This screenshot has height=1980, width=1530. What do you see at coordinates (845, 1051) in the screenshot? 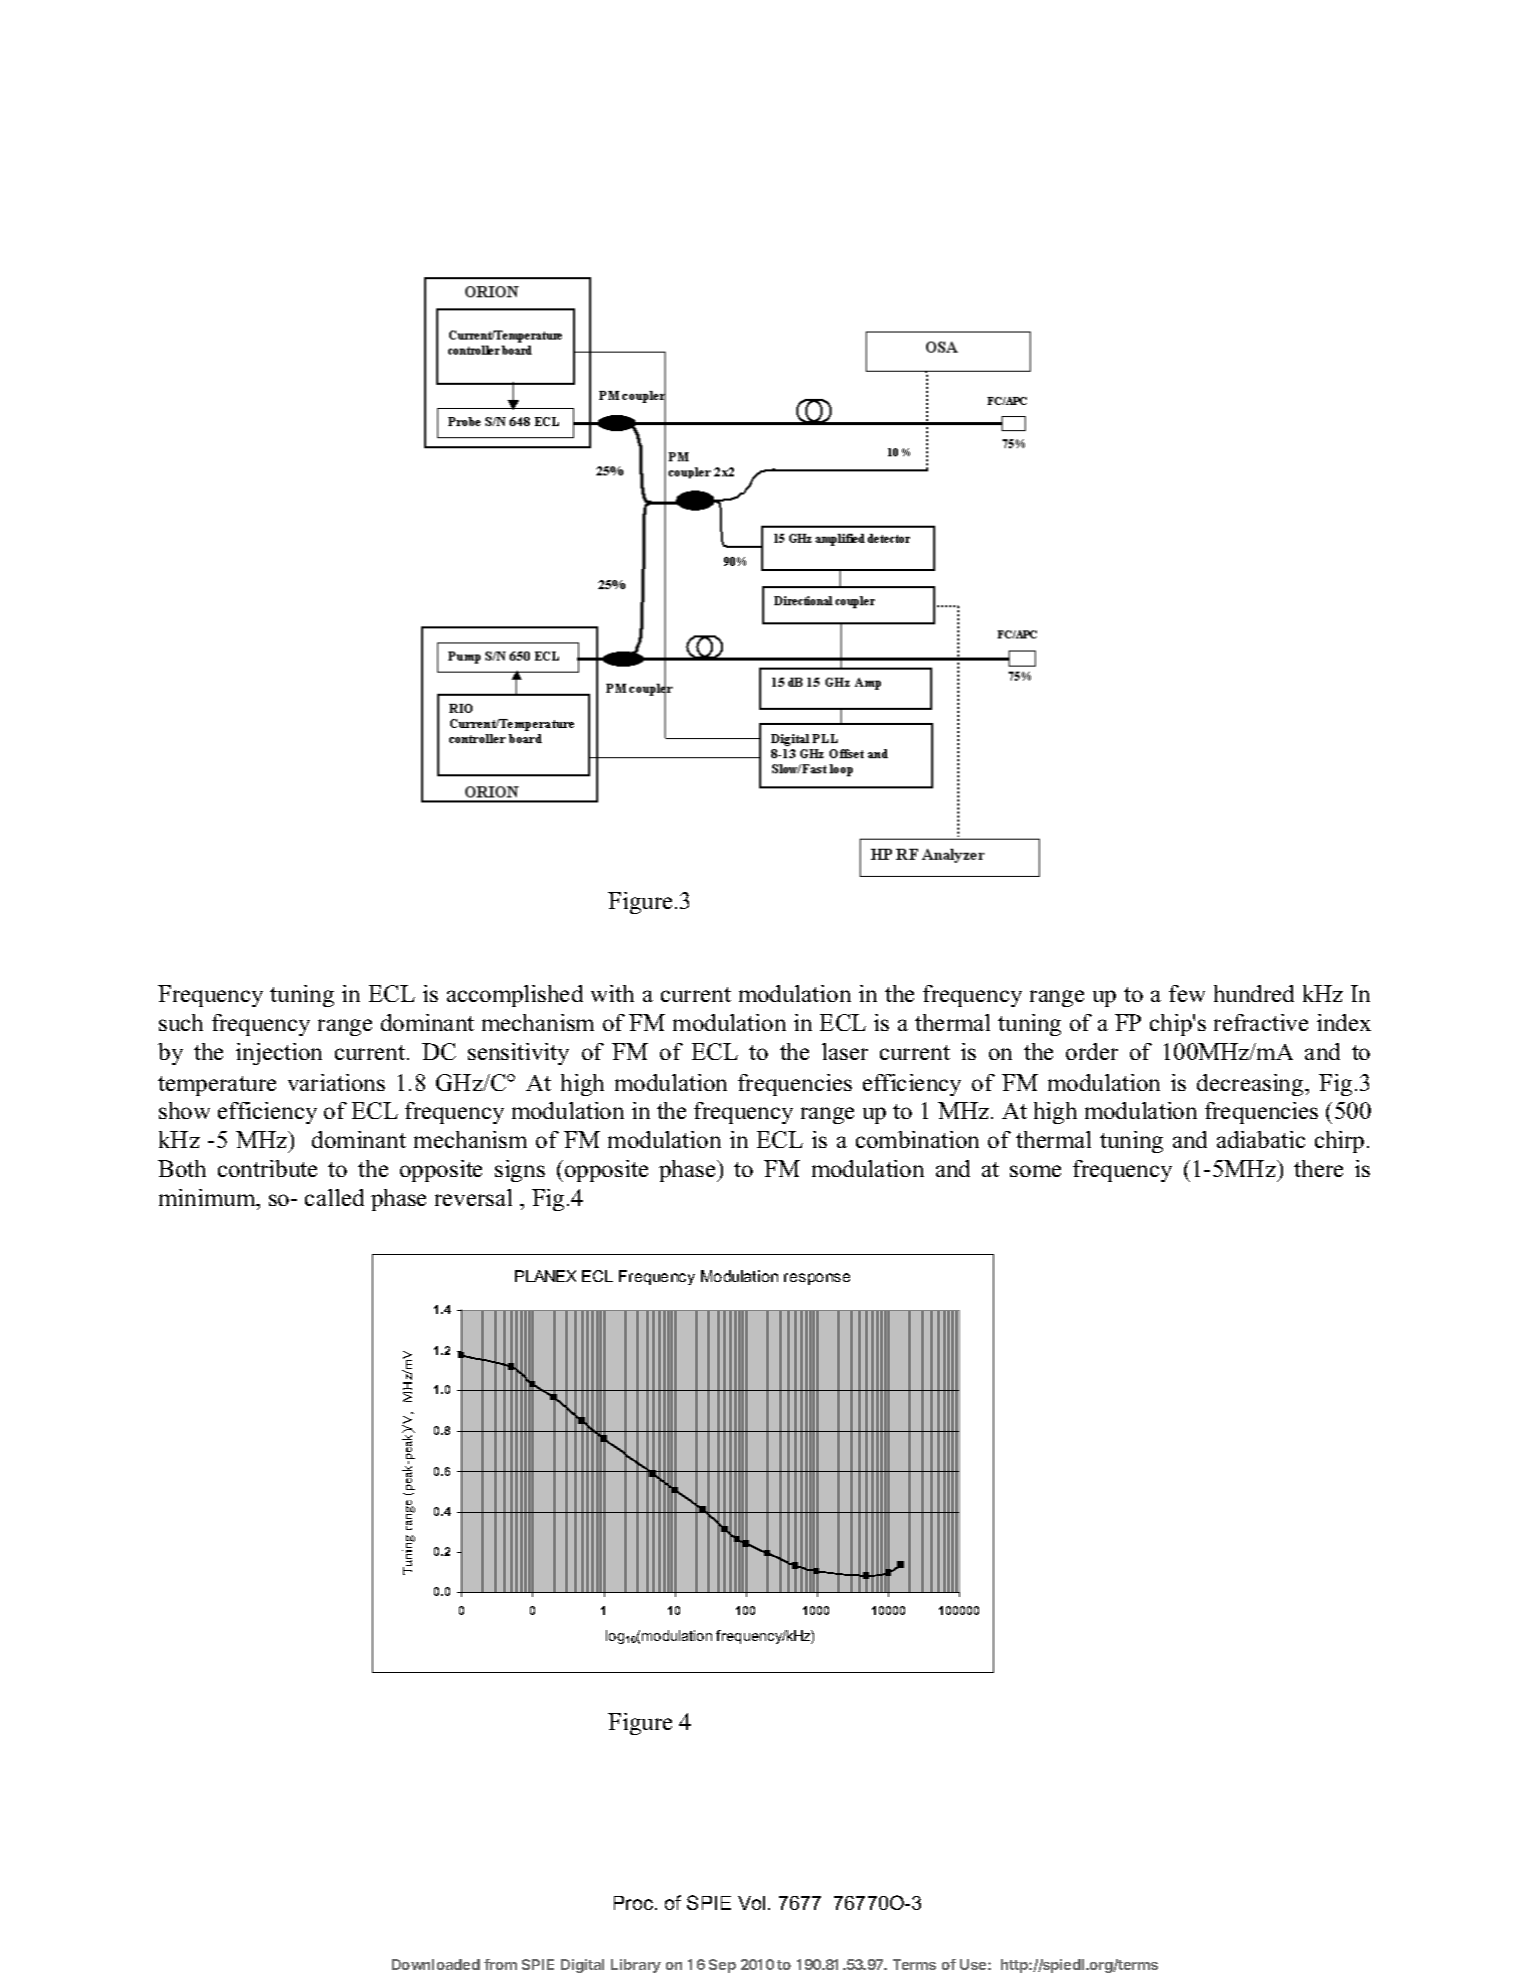
I see `laser` at bounding box center [845, 1051].
